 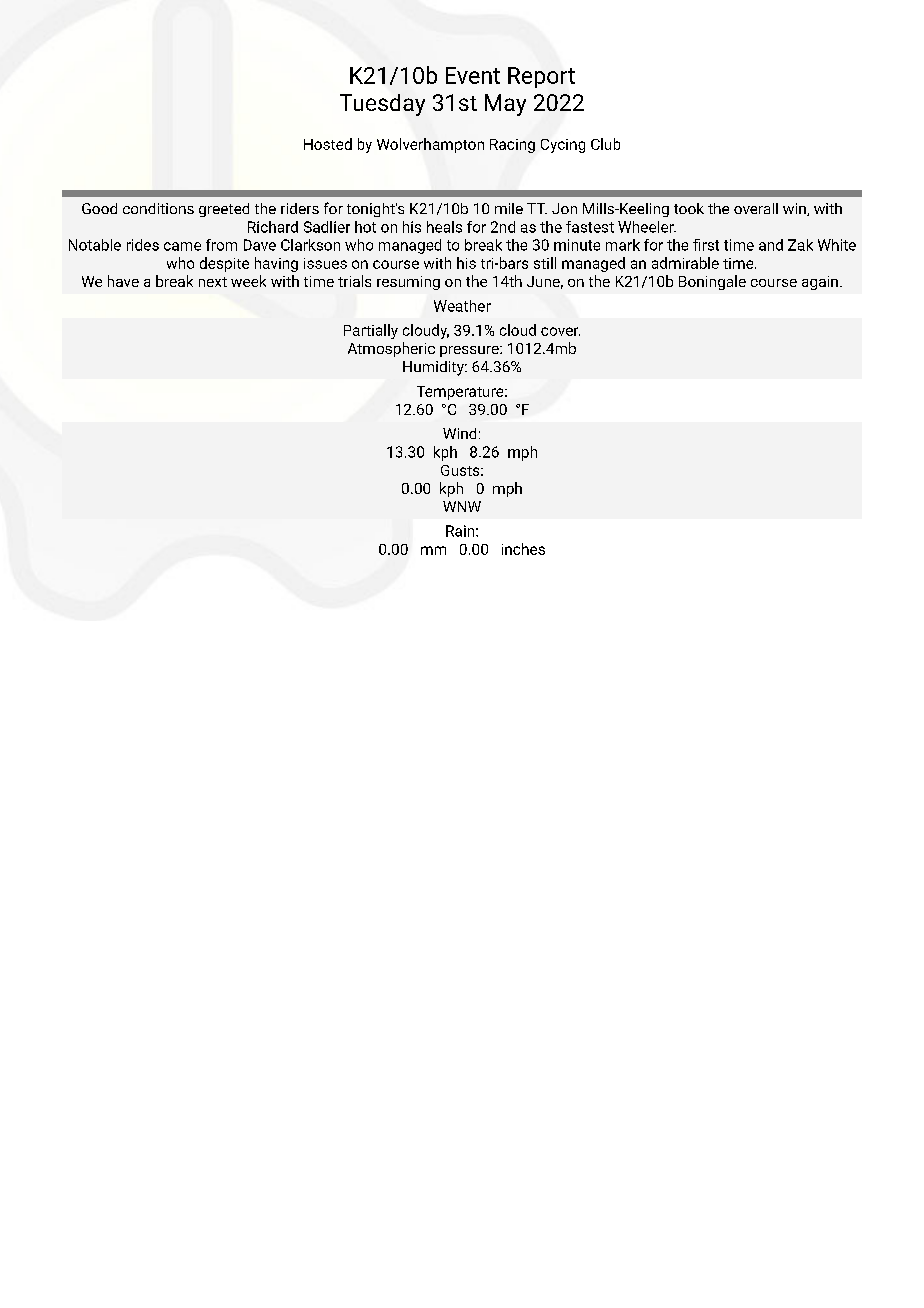 What do you see at coordinates (213, 282) in the screenshot?
I see `next` at bounding box center [213, 282].
